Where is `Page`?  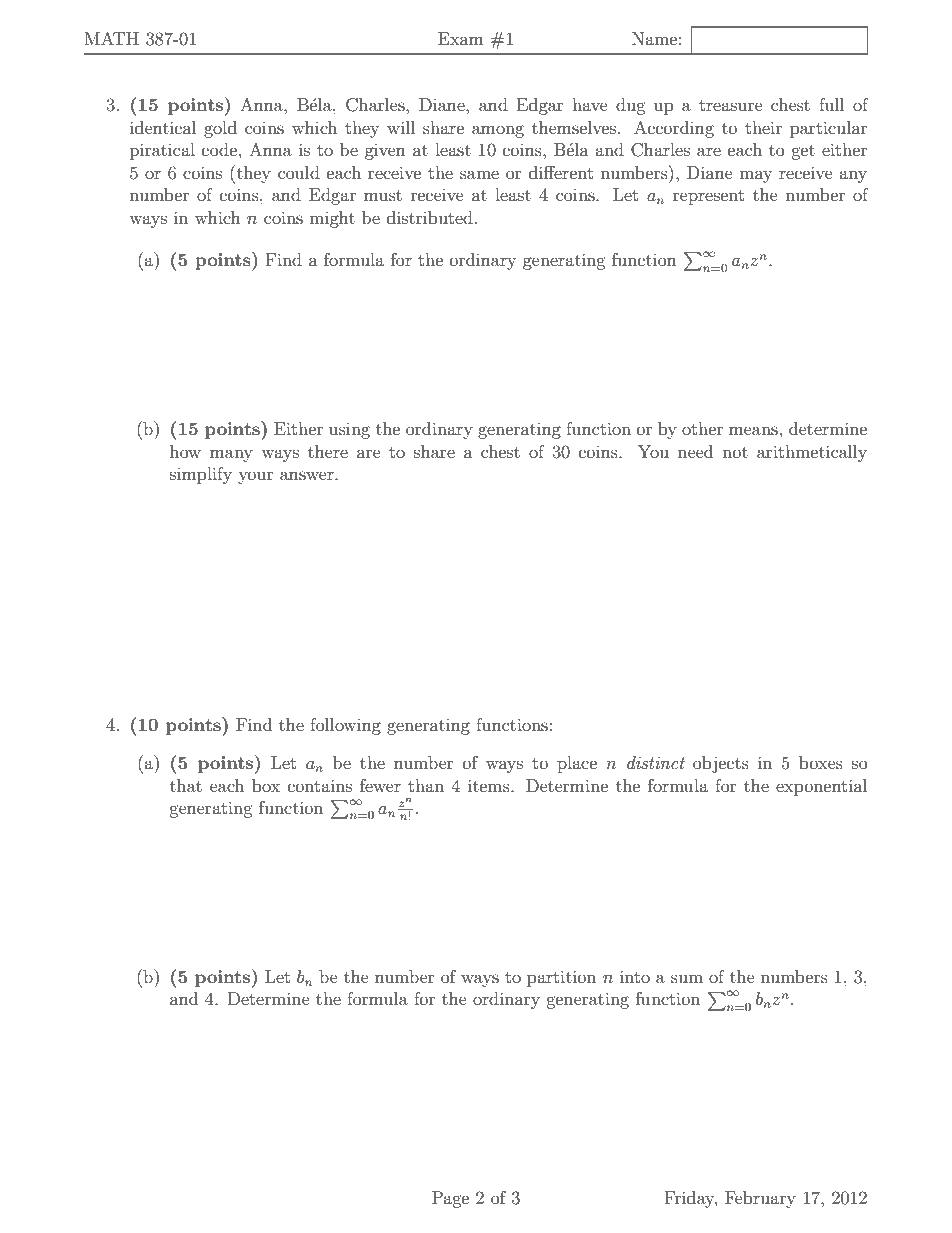 Page is located at coordinates (450, 1199).
